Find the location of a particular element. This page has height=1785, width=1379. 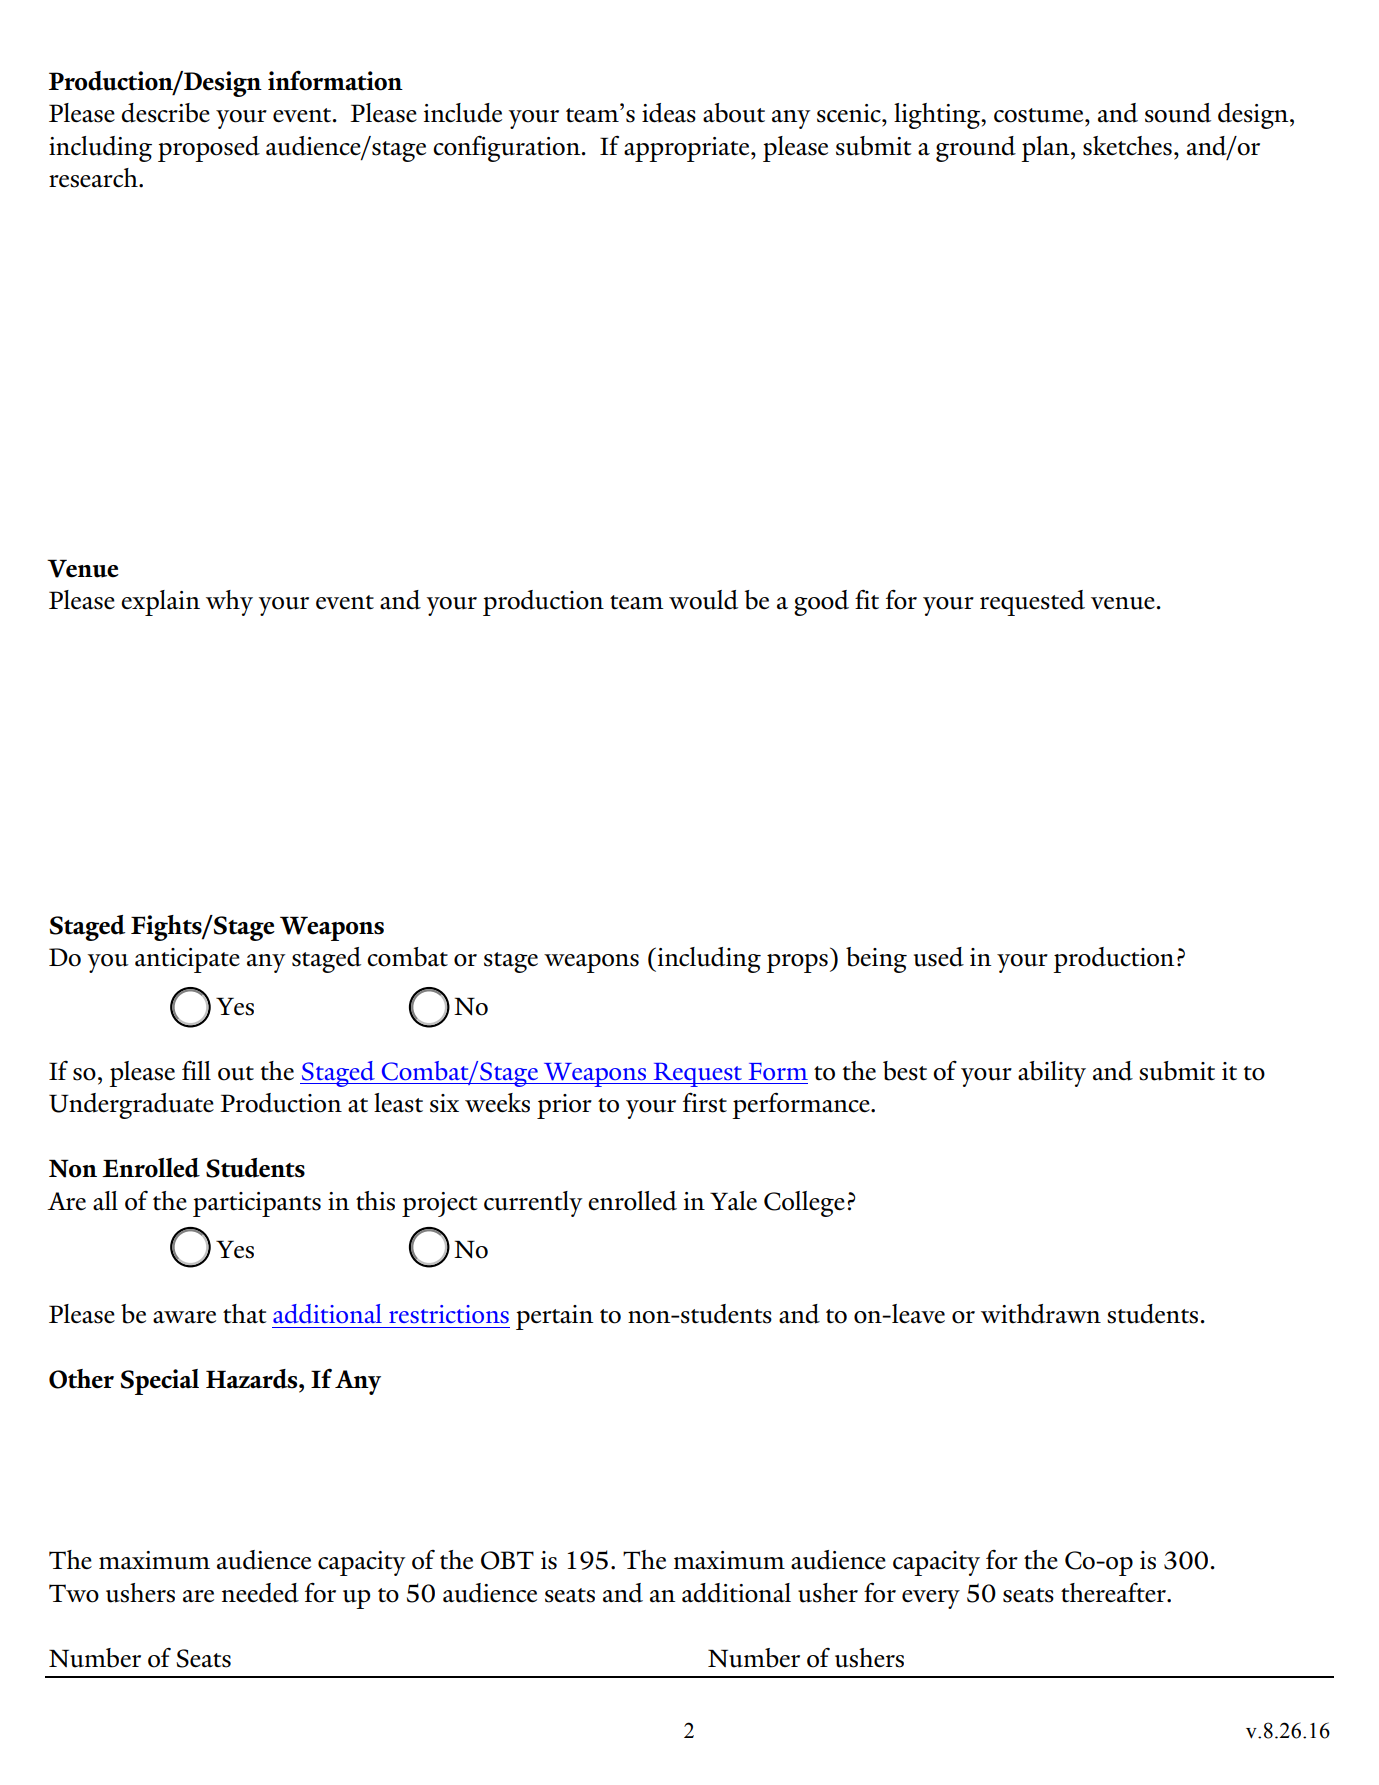

needed is located at coordinates (260, 1593).
